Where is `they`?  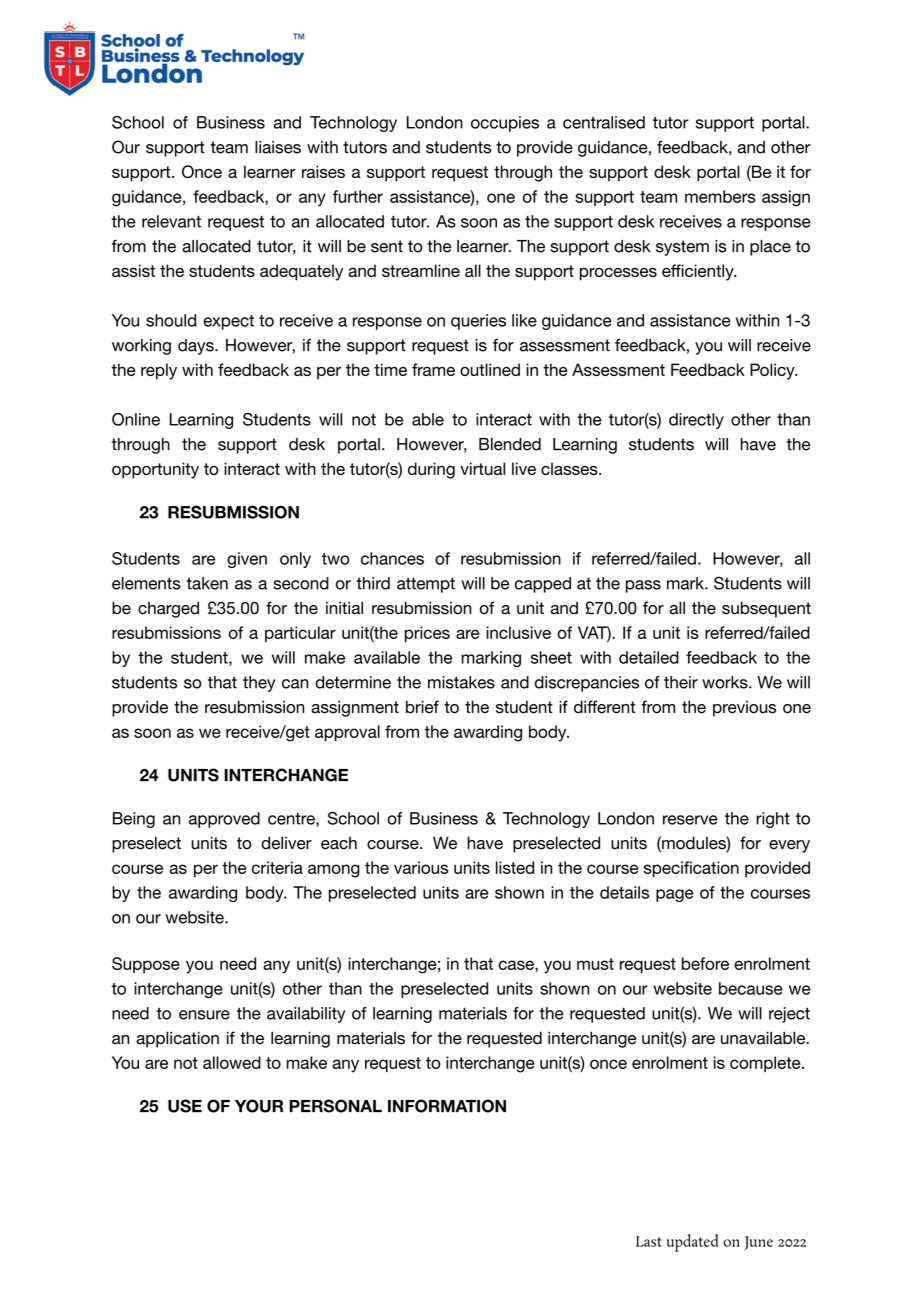 they is located at coordinates (259, 684).
